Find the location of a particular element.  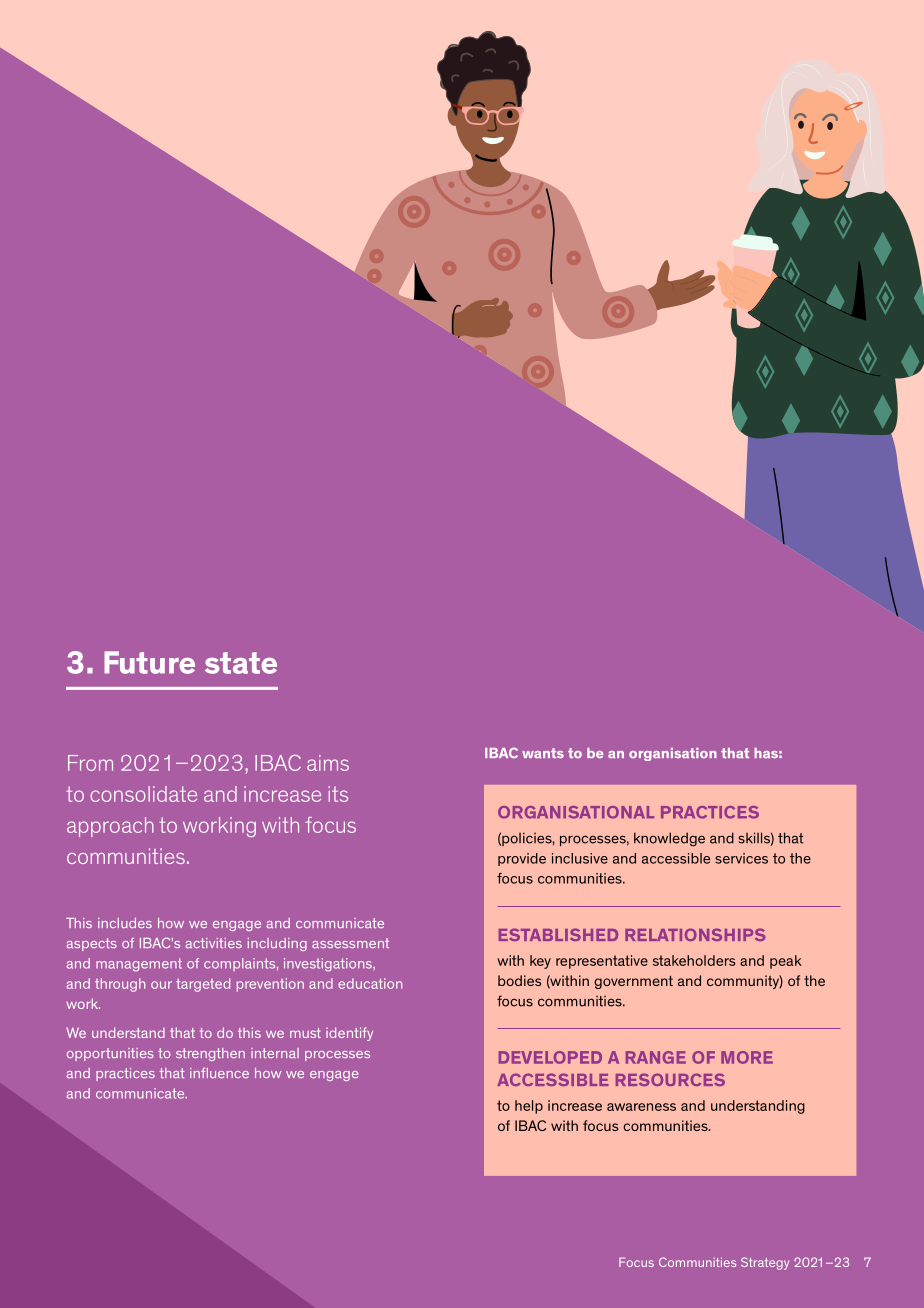

identify is located at coordinates (349, 1034).
